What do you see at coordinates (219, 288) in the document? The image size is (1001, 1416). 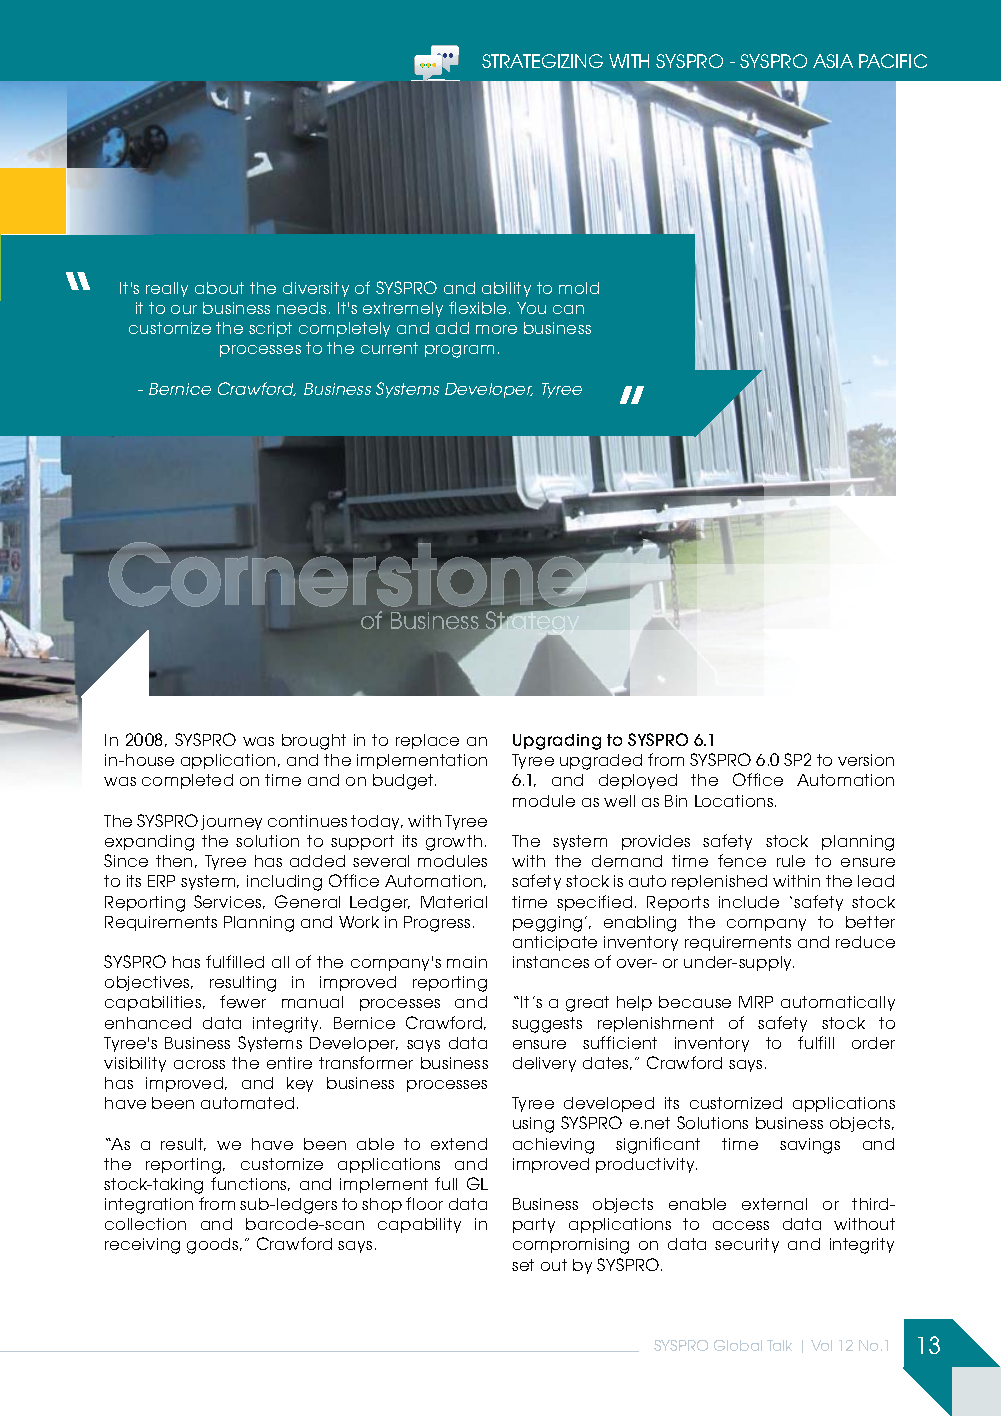 I see `about` at bounding box center [219, 288].
